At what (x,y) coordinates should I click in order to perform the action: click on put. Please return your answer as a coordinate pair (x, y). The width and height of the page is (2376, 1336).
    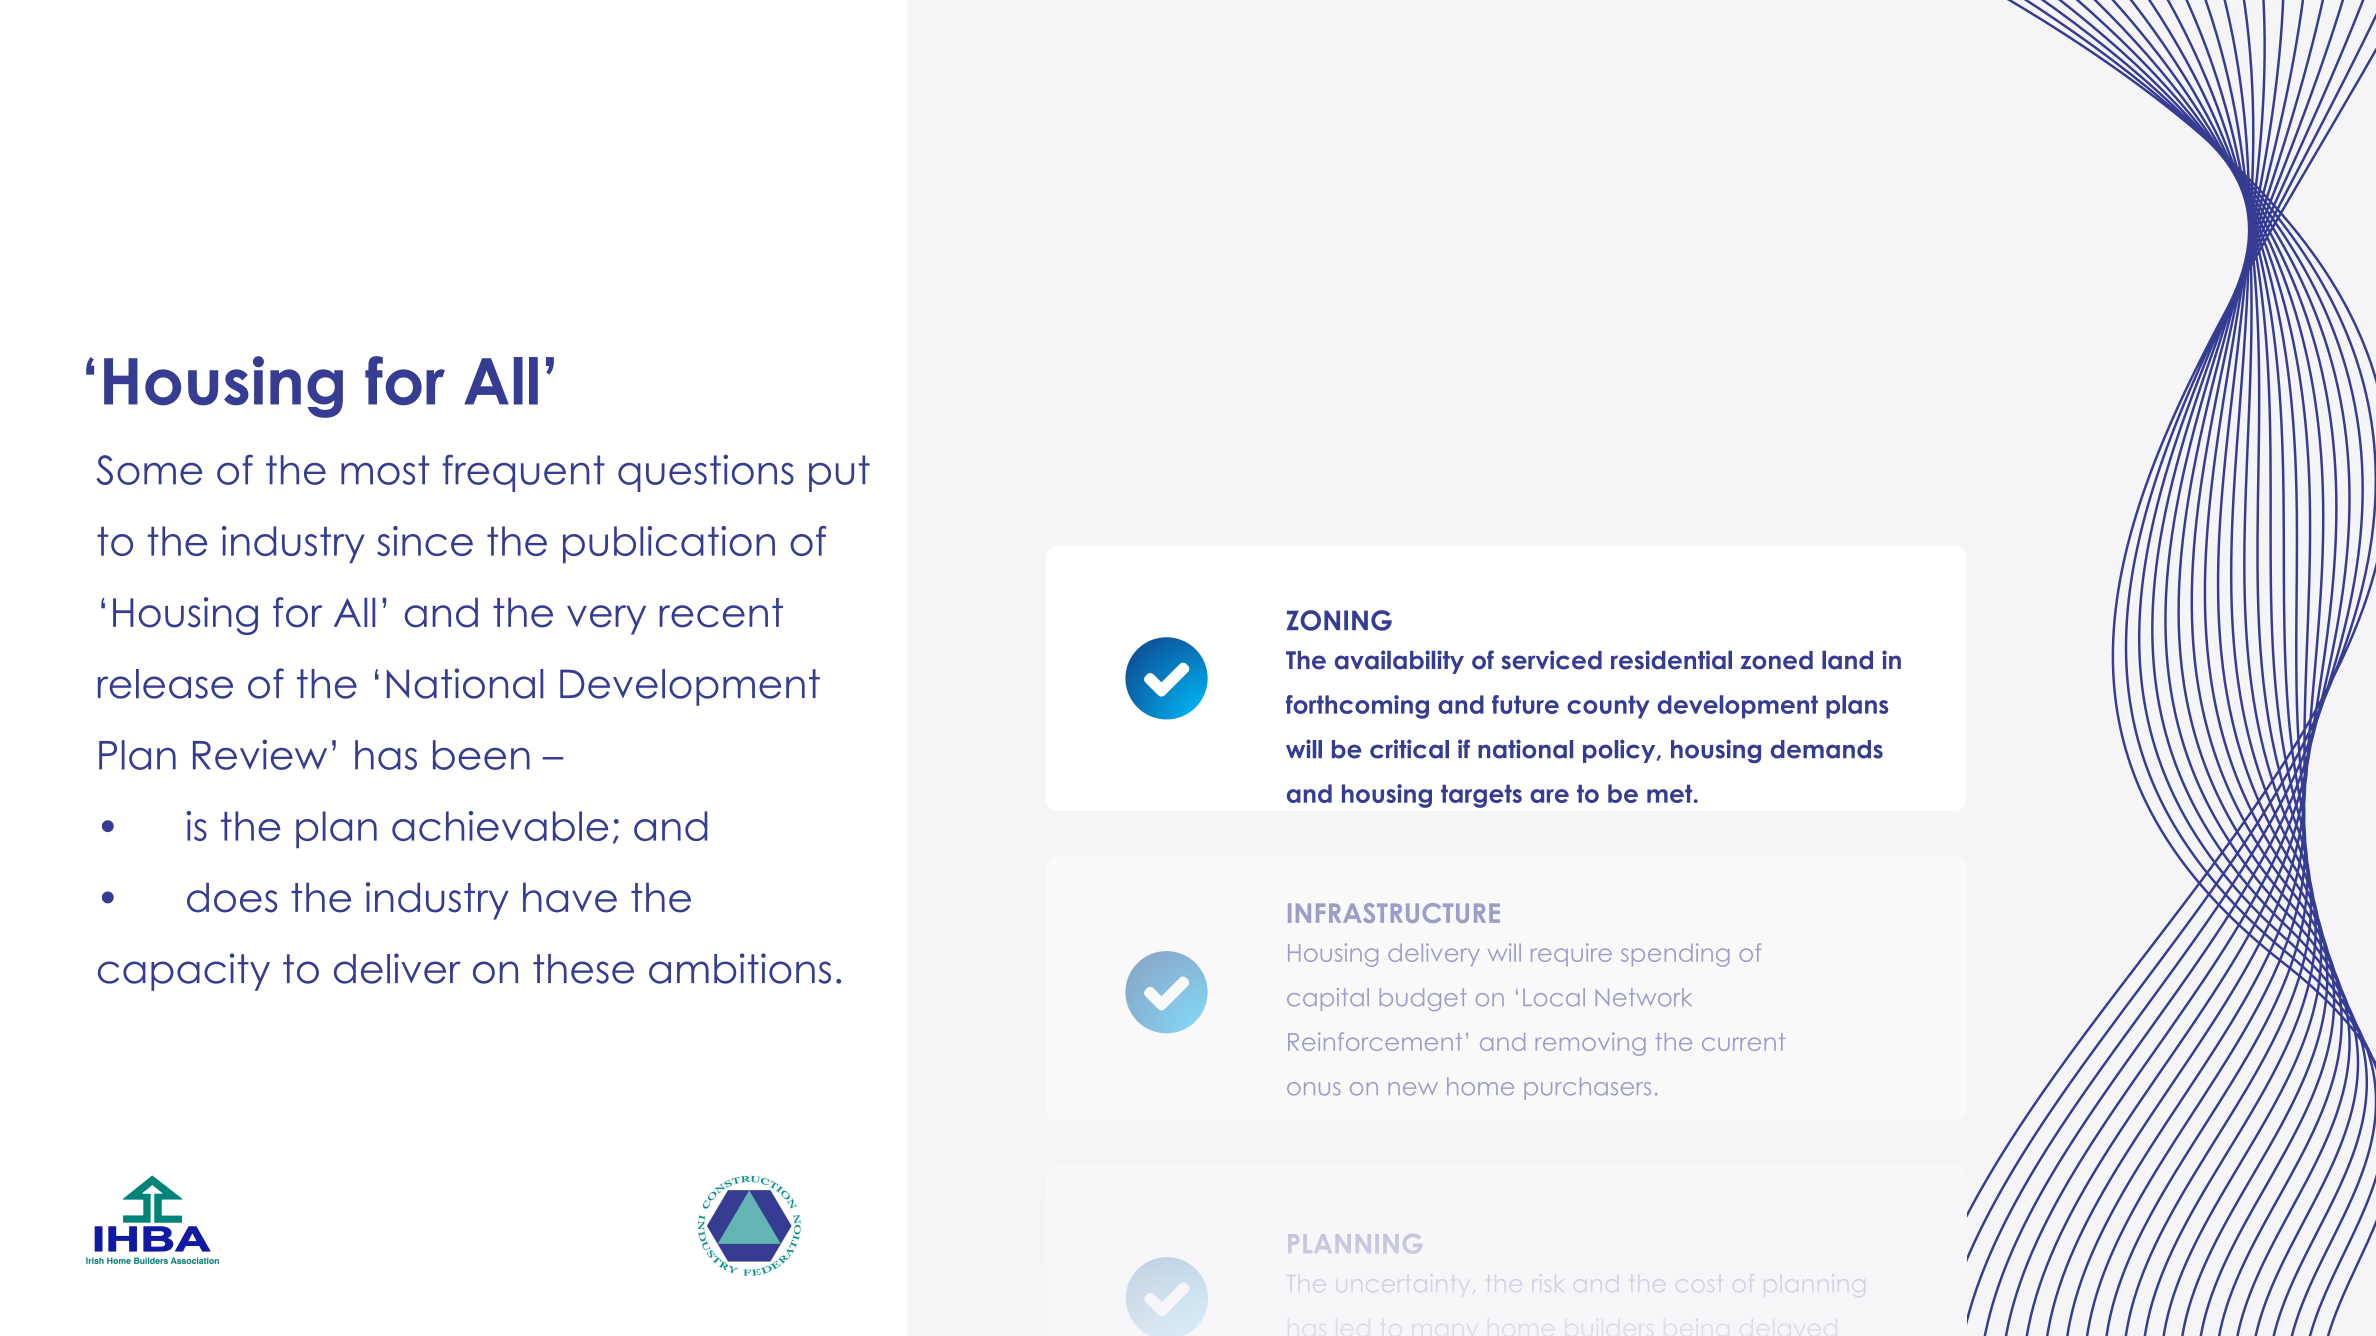
    Looking at the image, I should click on (839, 473).
